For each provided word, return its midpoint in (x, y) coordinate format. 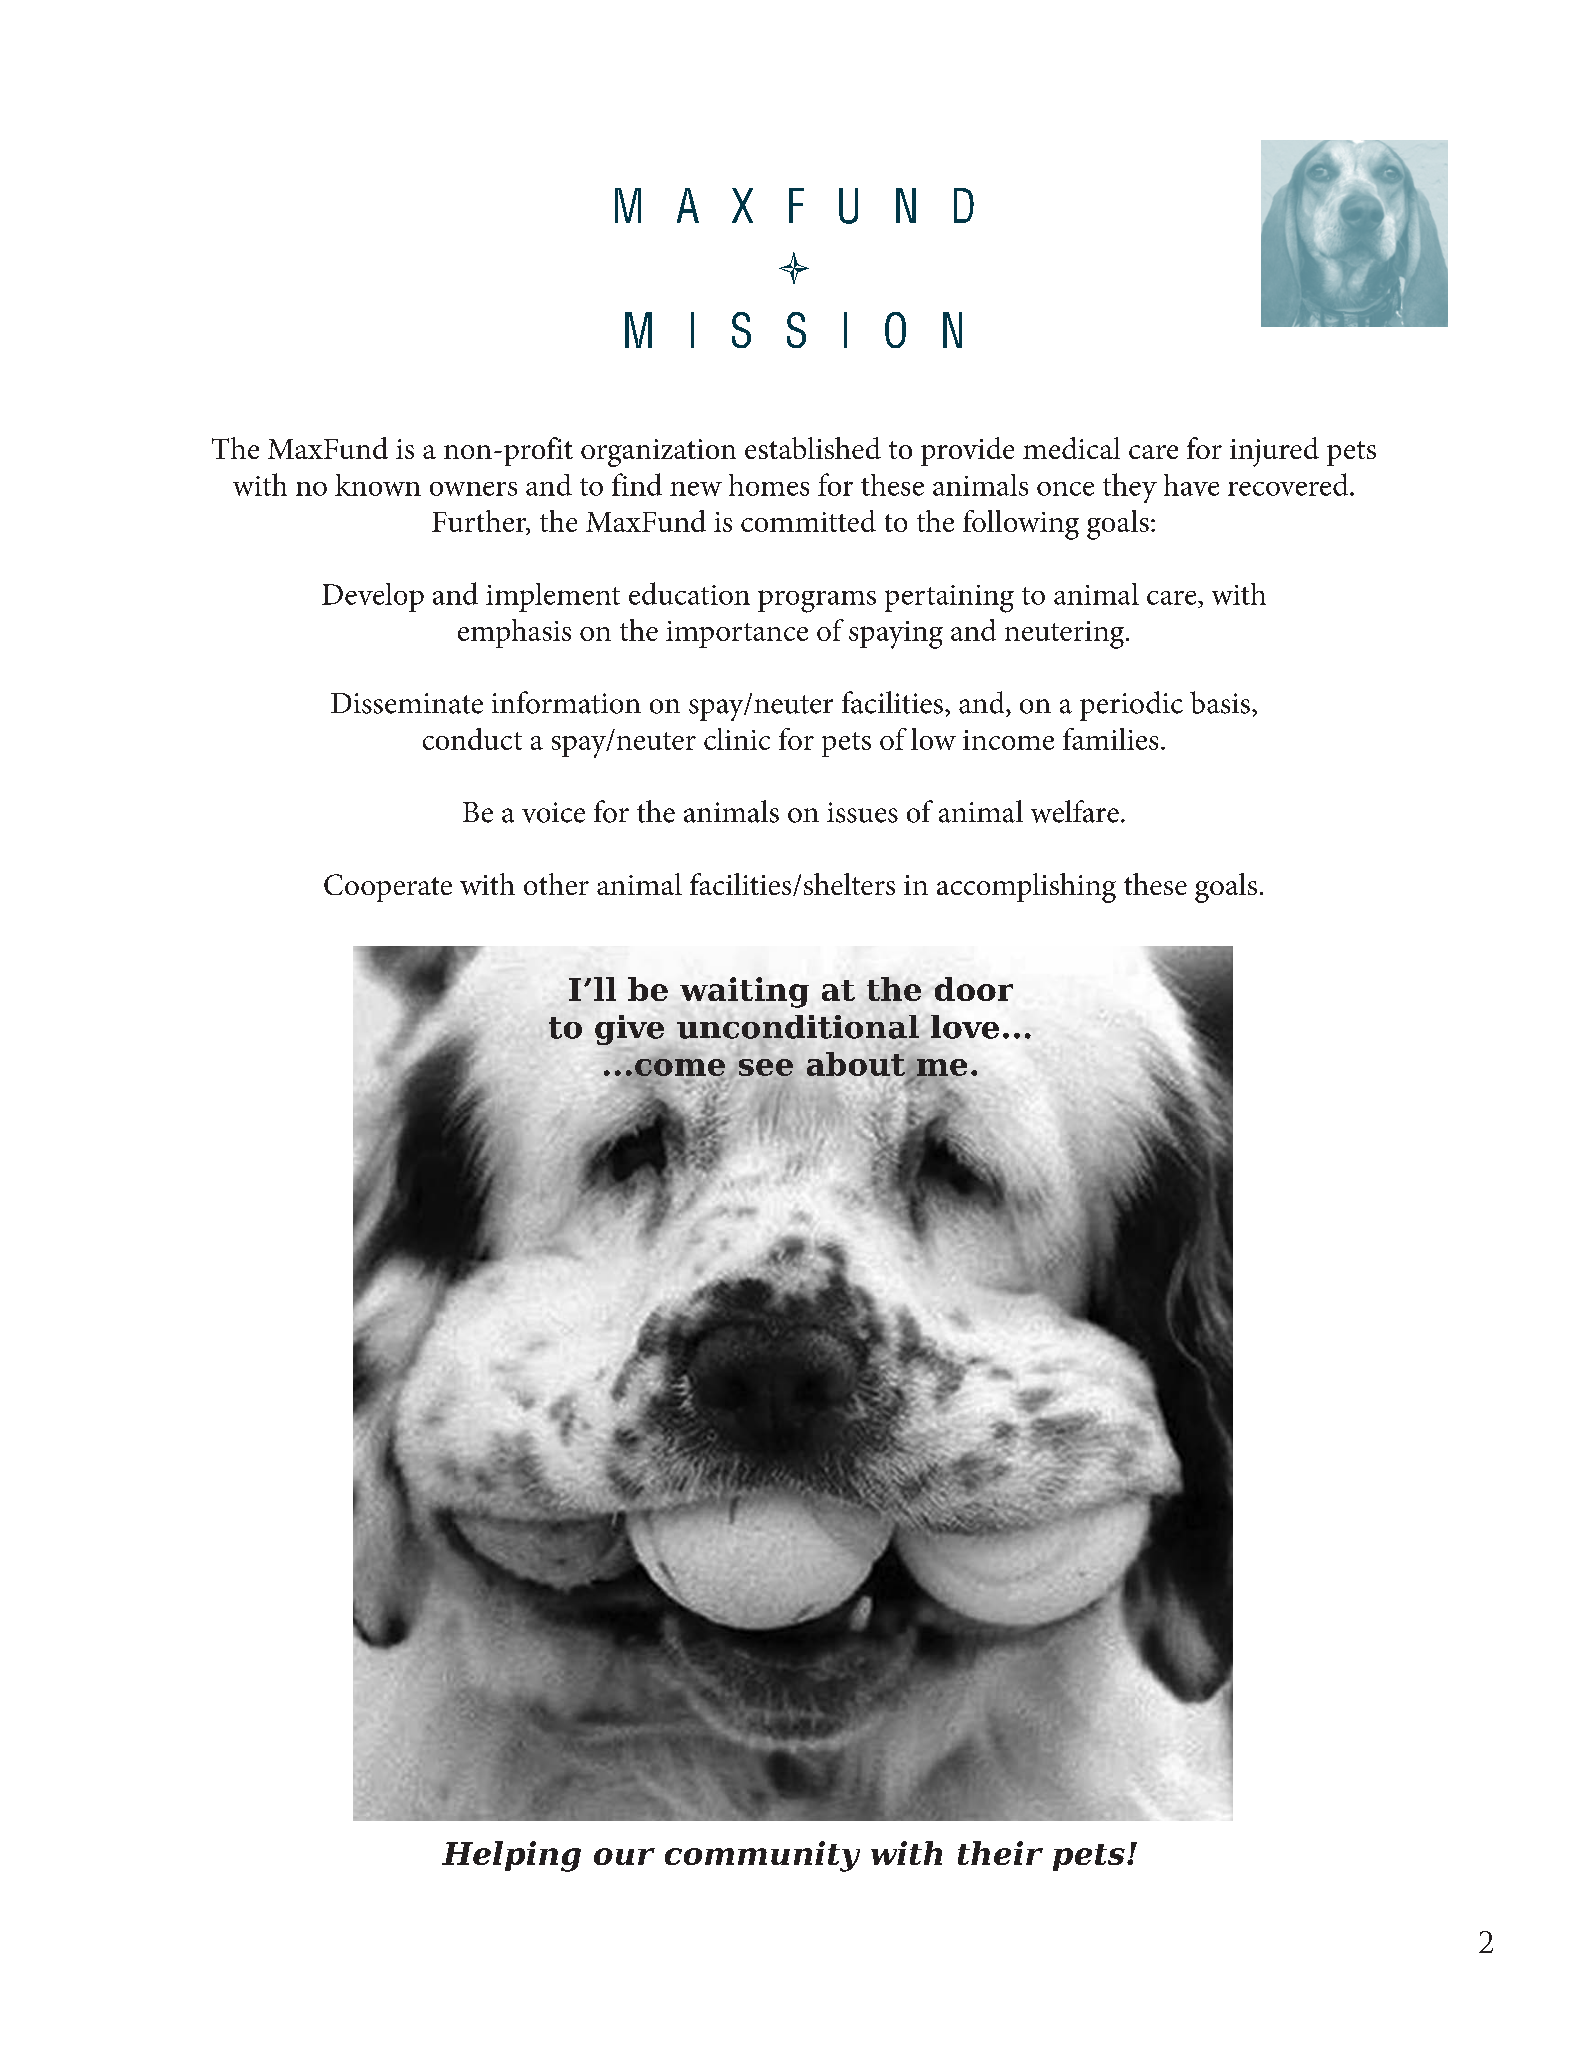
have (1191, 485)
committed (808, 521)
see (766, 1067)
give (629, 1030)
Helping (511, 1856)
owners (473, 489)
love (965, 1027)
